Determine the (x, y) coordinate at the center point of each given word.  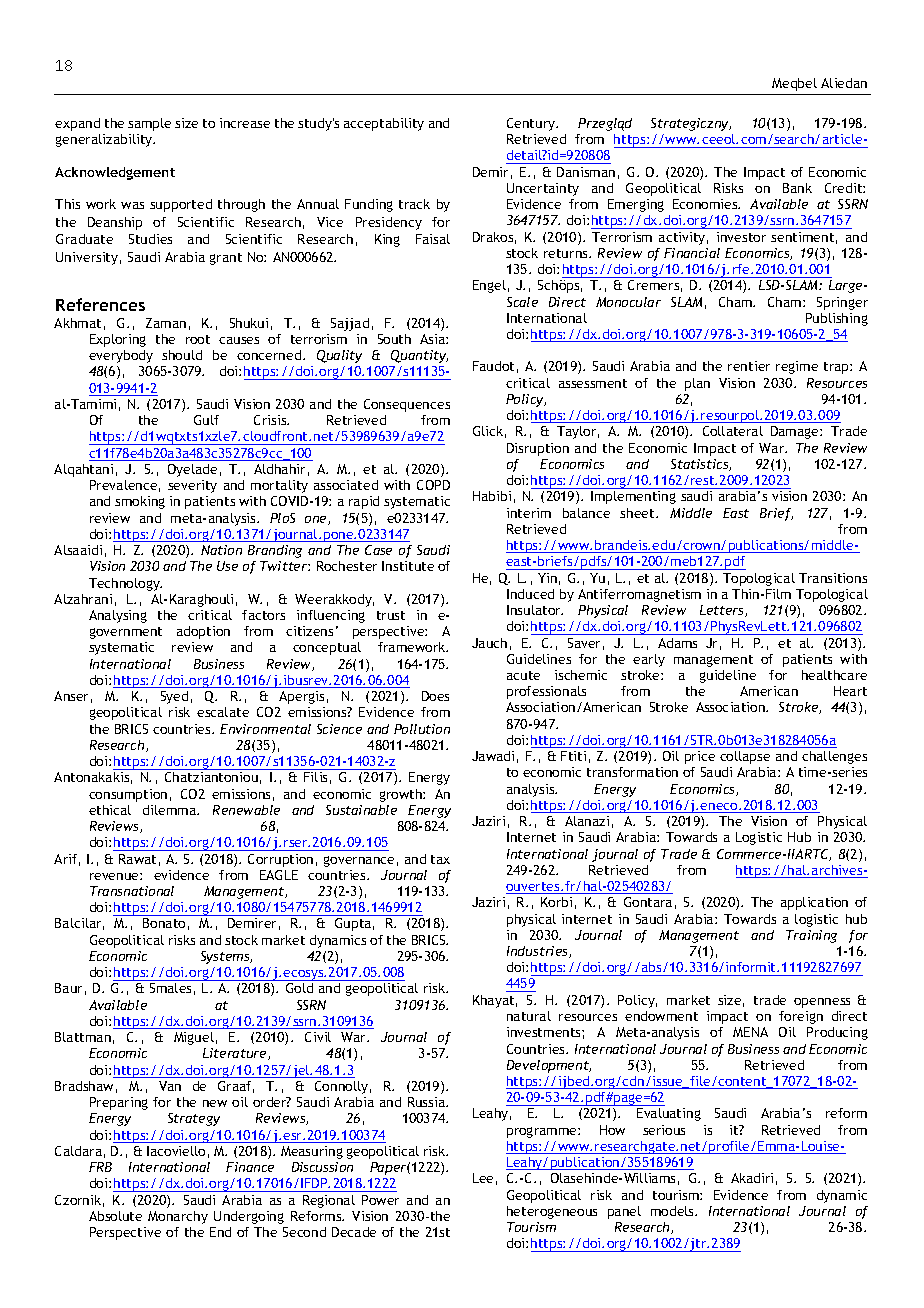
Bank (797, 188)
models (673, 1211)
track (414, 204)
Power (380, 1200)
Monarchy (178, 1217)
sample (149, 124)
